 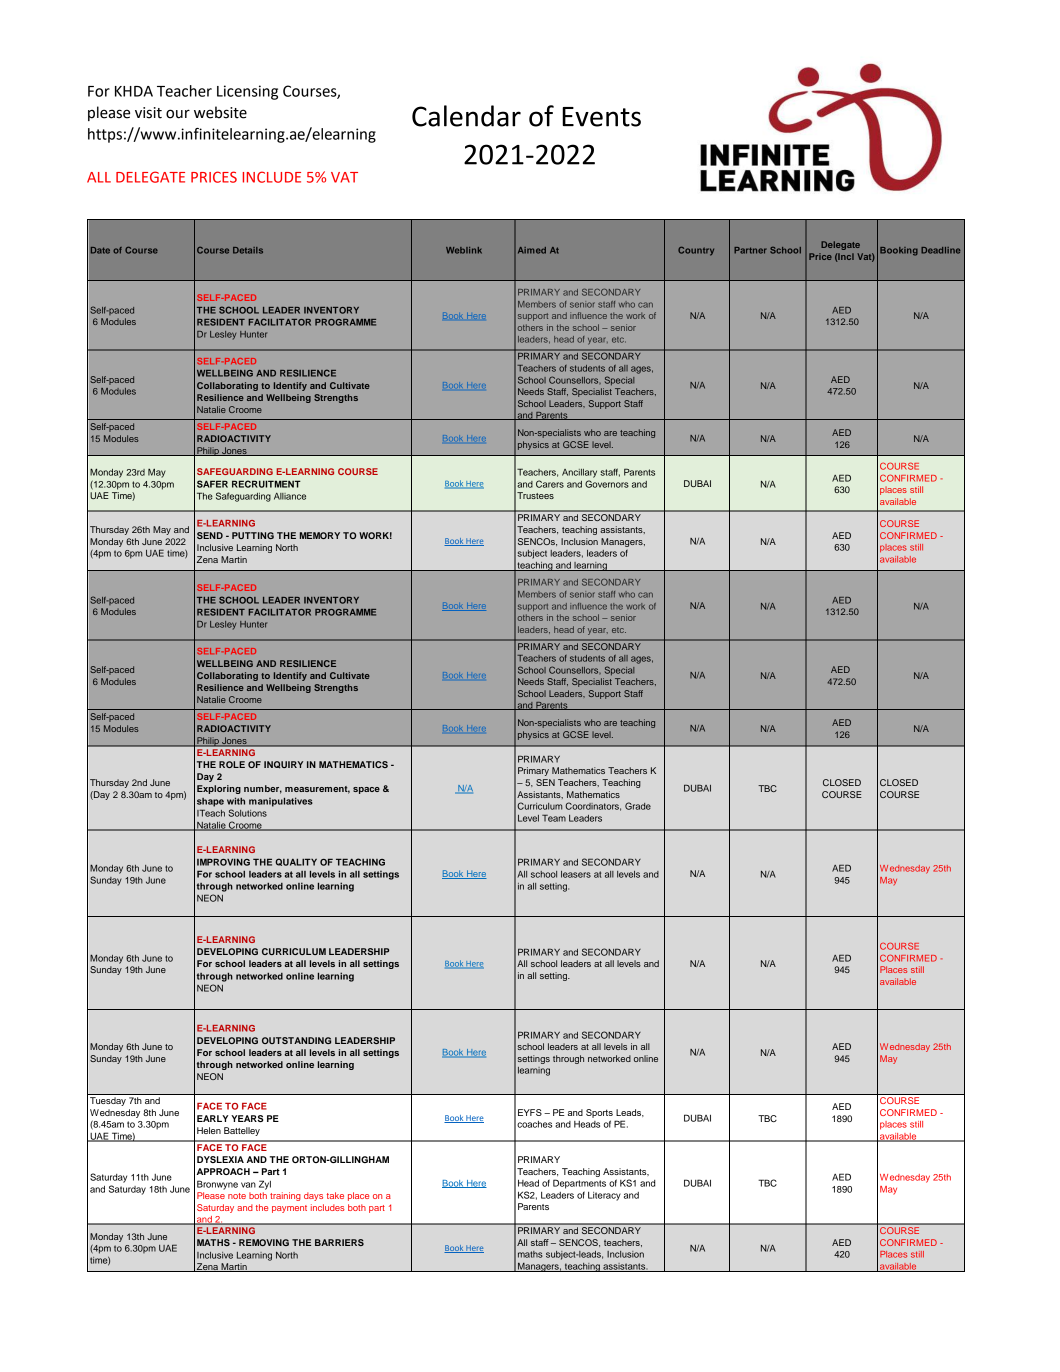 I want to click on Deadline, so click(x=940, y=250).
